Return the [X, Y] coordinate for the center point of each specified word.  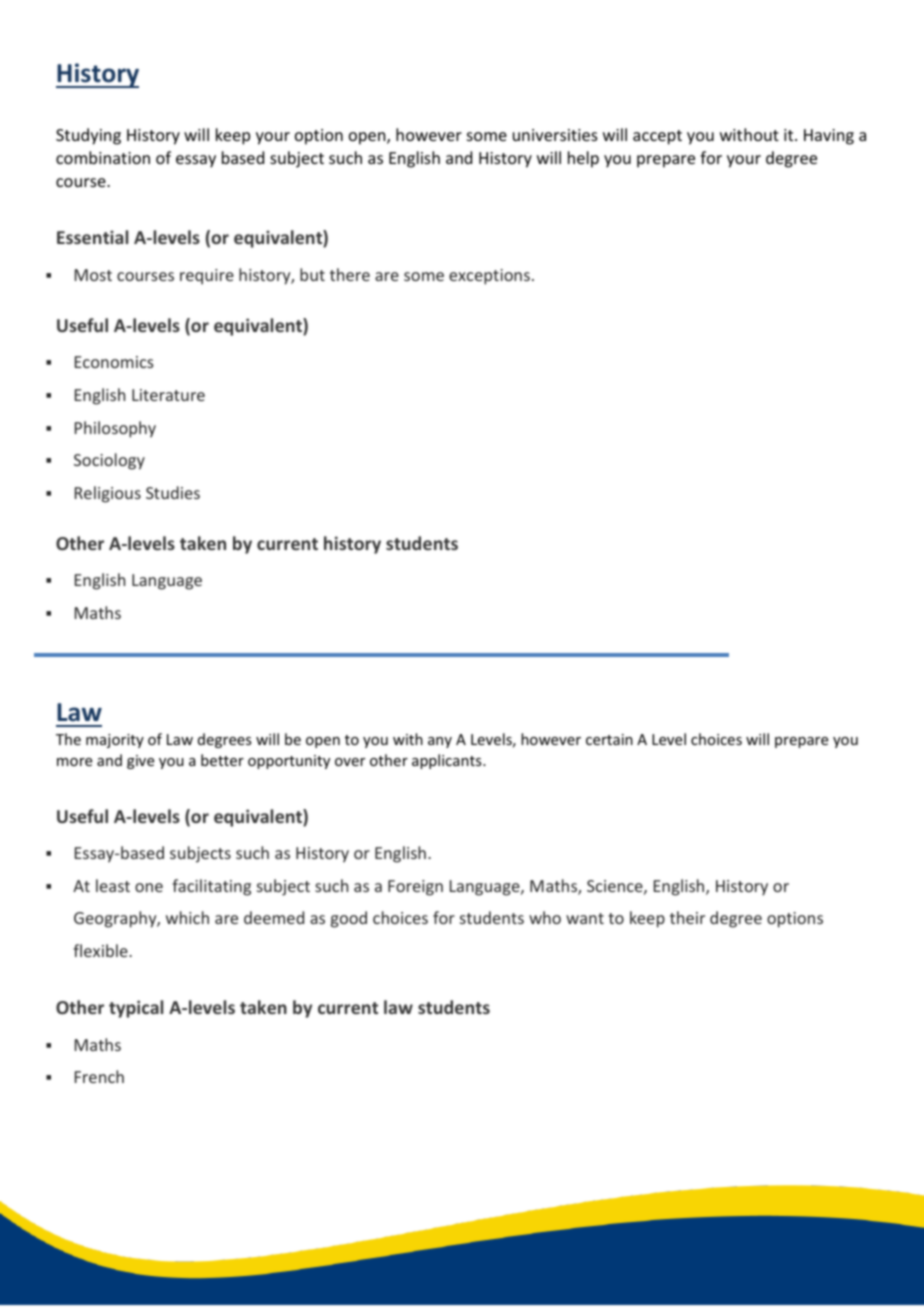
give [140, 762]
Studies [173, 492]
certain [609, 739]
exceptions [489, 277]
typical [136, 1009]
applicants [448, 761]
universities [555, 135]
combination [103, 157]
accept [657, 137]
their [687, 917]
